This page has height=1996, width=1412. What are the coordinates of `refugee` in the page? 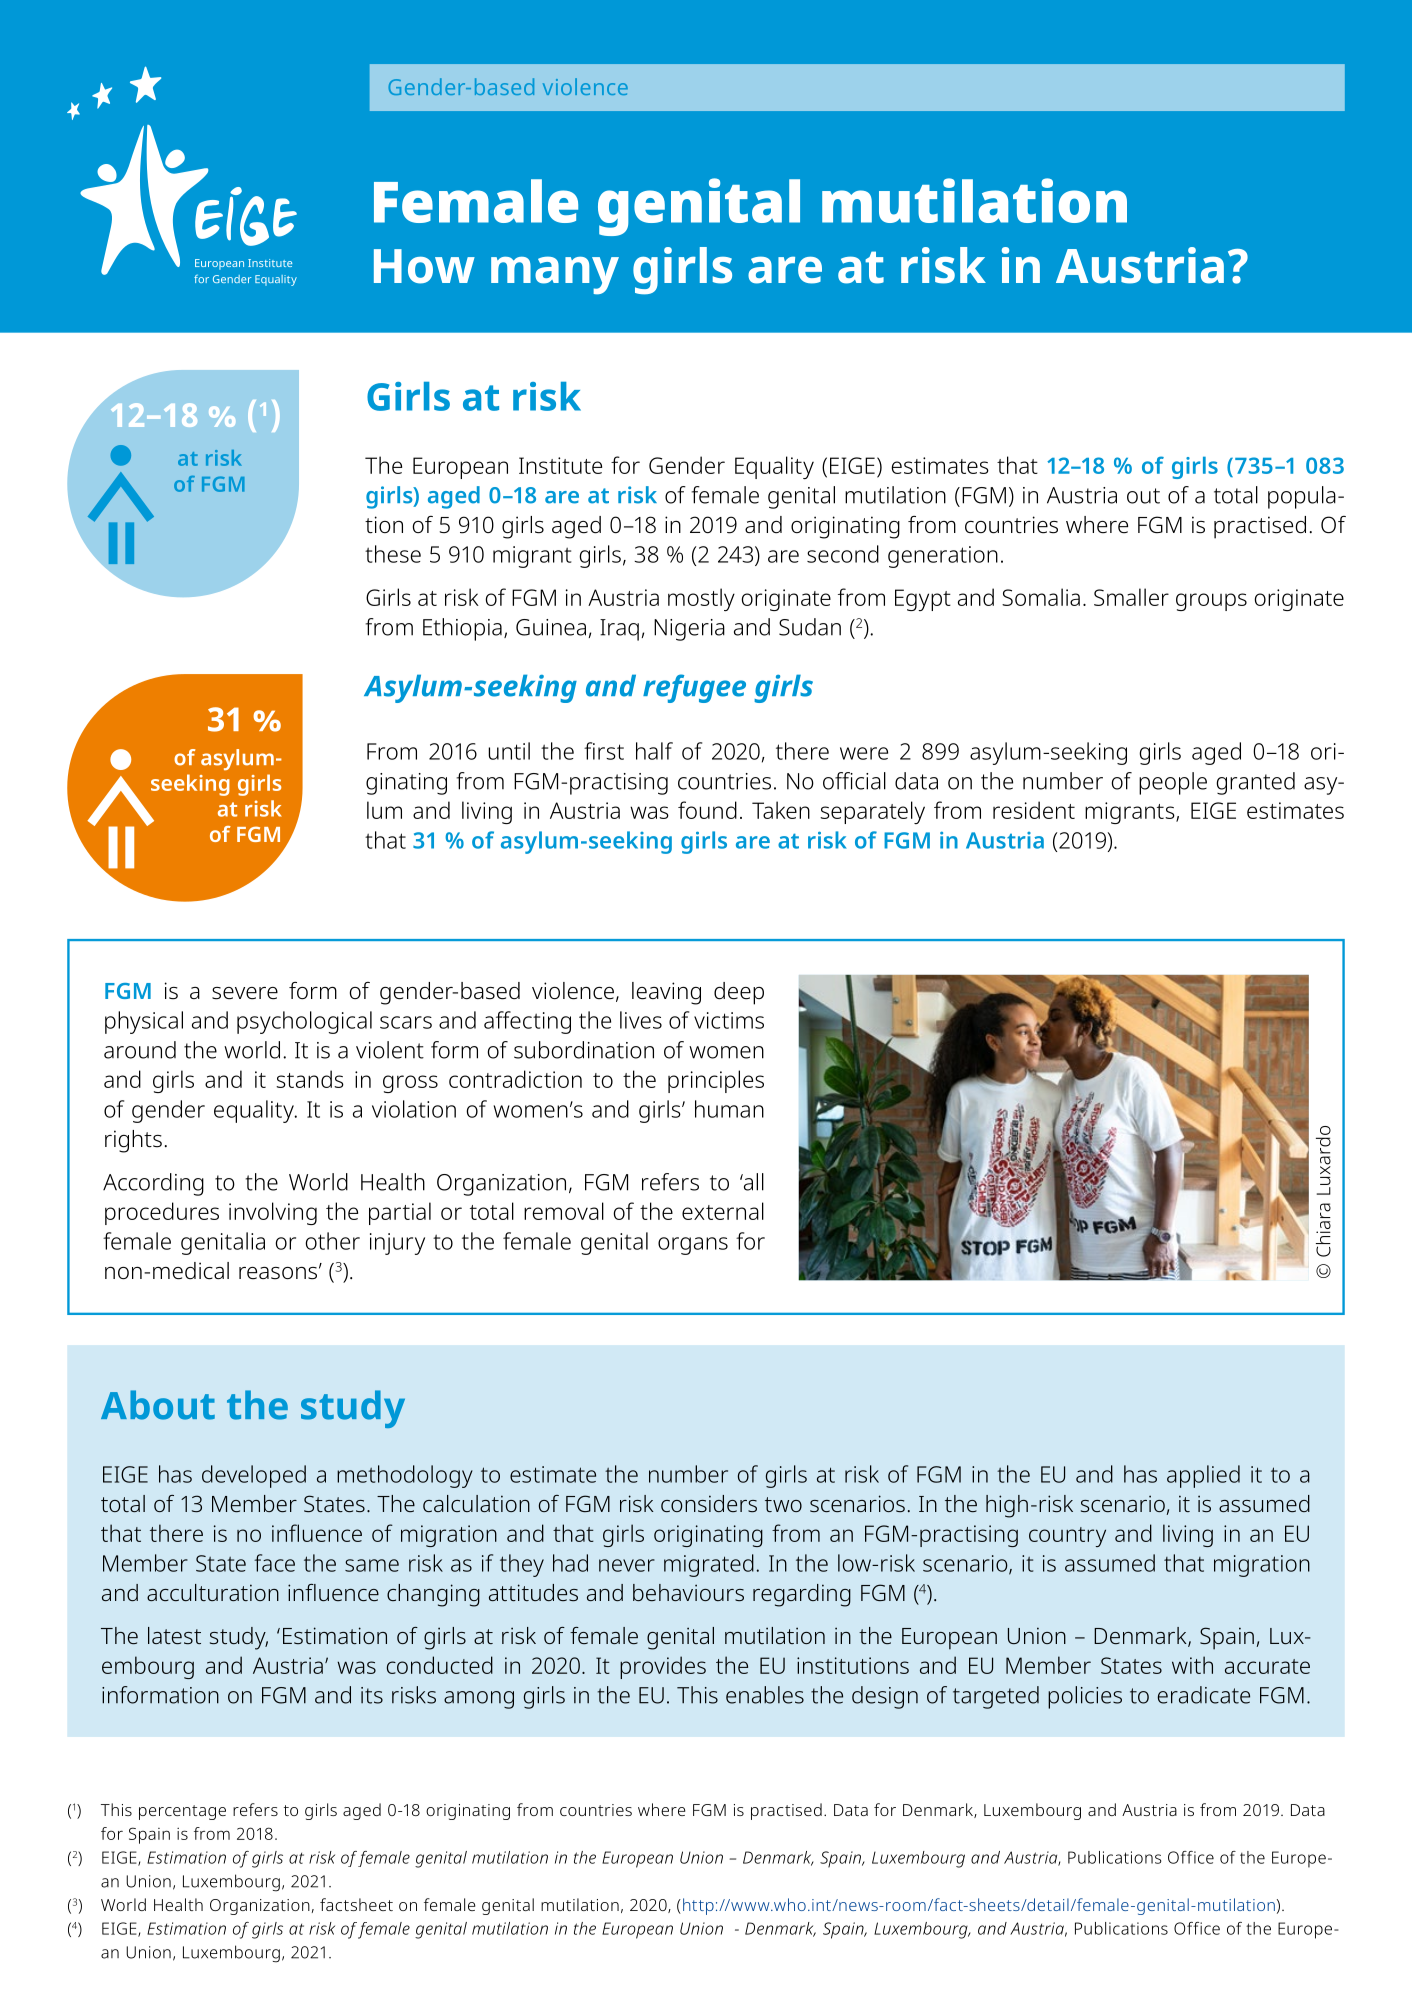 It's located at (694, 688).
